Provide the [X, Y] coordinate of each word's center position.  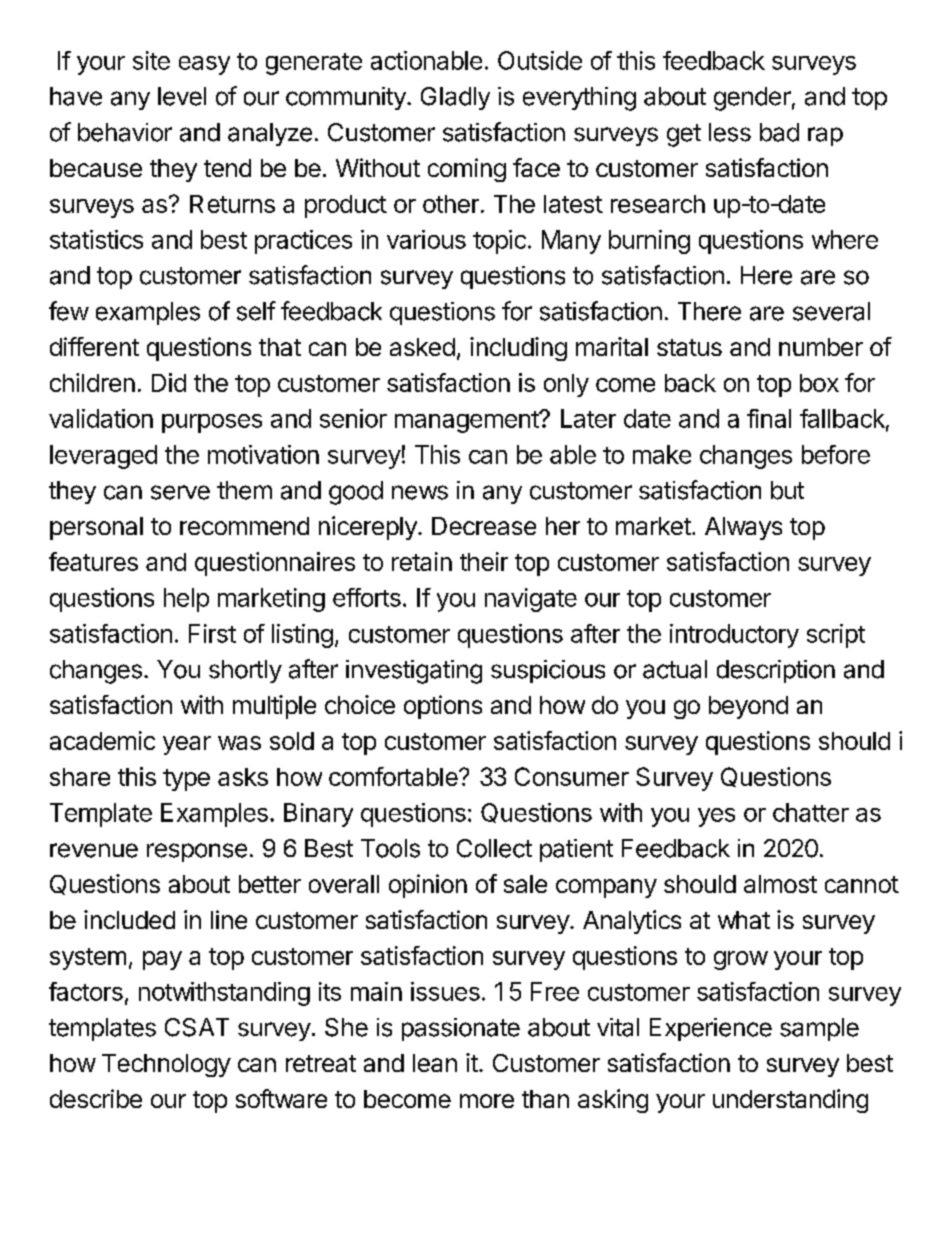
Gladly [455, 98]
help [186, 600]
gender [752, 99]
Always [743, 528]
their [484, 561]
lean [435, 1063]
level [182, 96]
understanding [790, 1101]
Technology [166, 1065]
